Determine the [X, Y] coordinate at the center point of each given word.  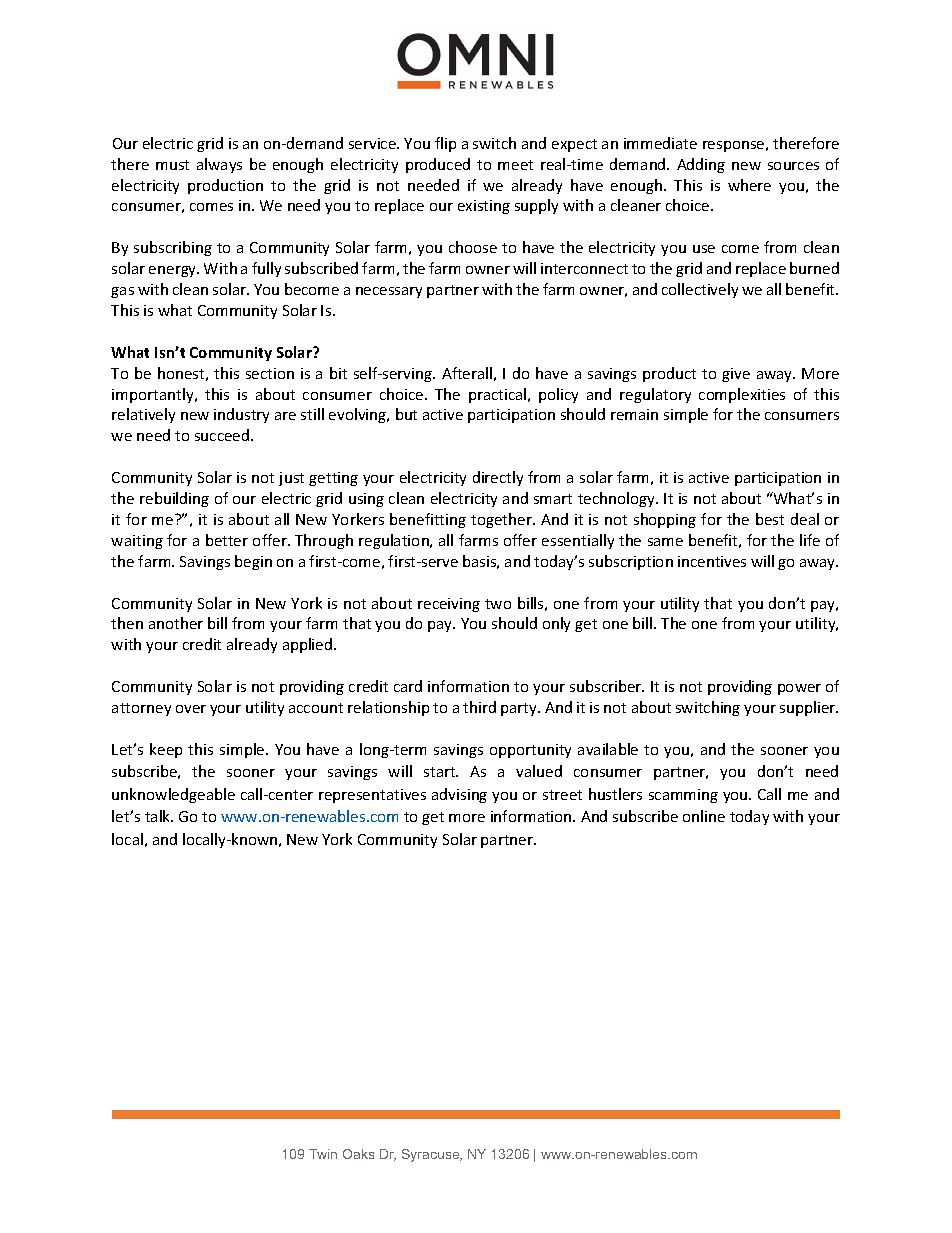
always [219, 165]
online [704, 816]
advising [459, 795]
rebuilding [174, 499]
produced [438, 165]
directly [498, 478]
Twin [323, 1154]
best [770, 519]
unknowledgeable [173, 795]
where [749, 185]
